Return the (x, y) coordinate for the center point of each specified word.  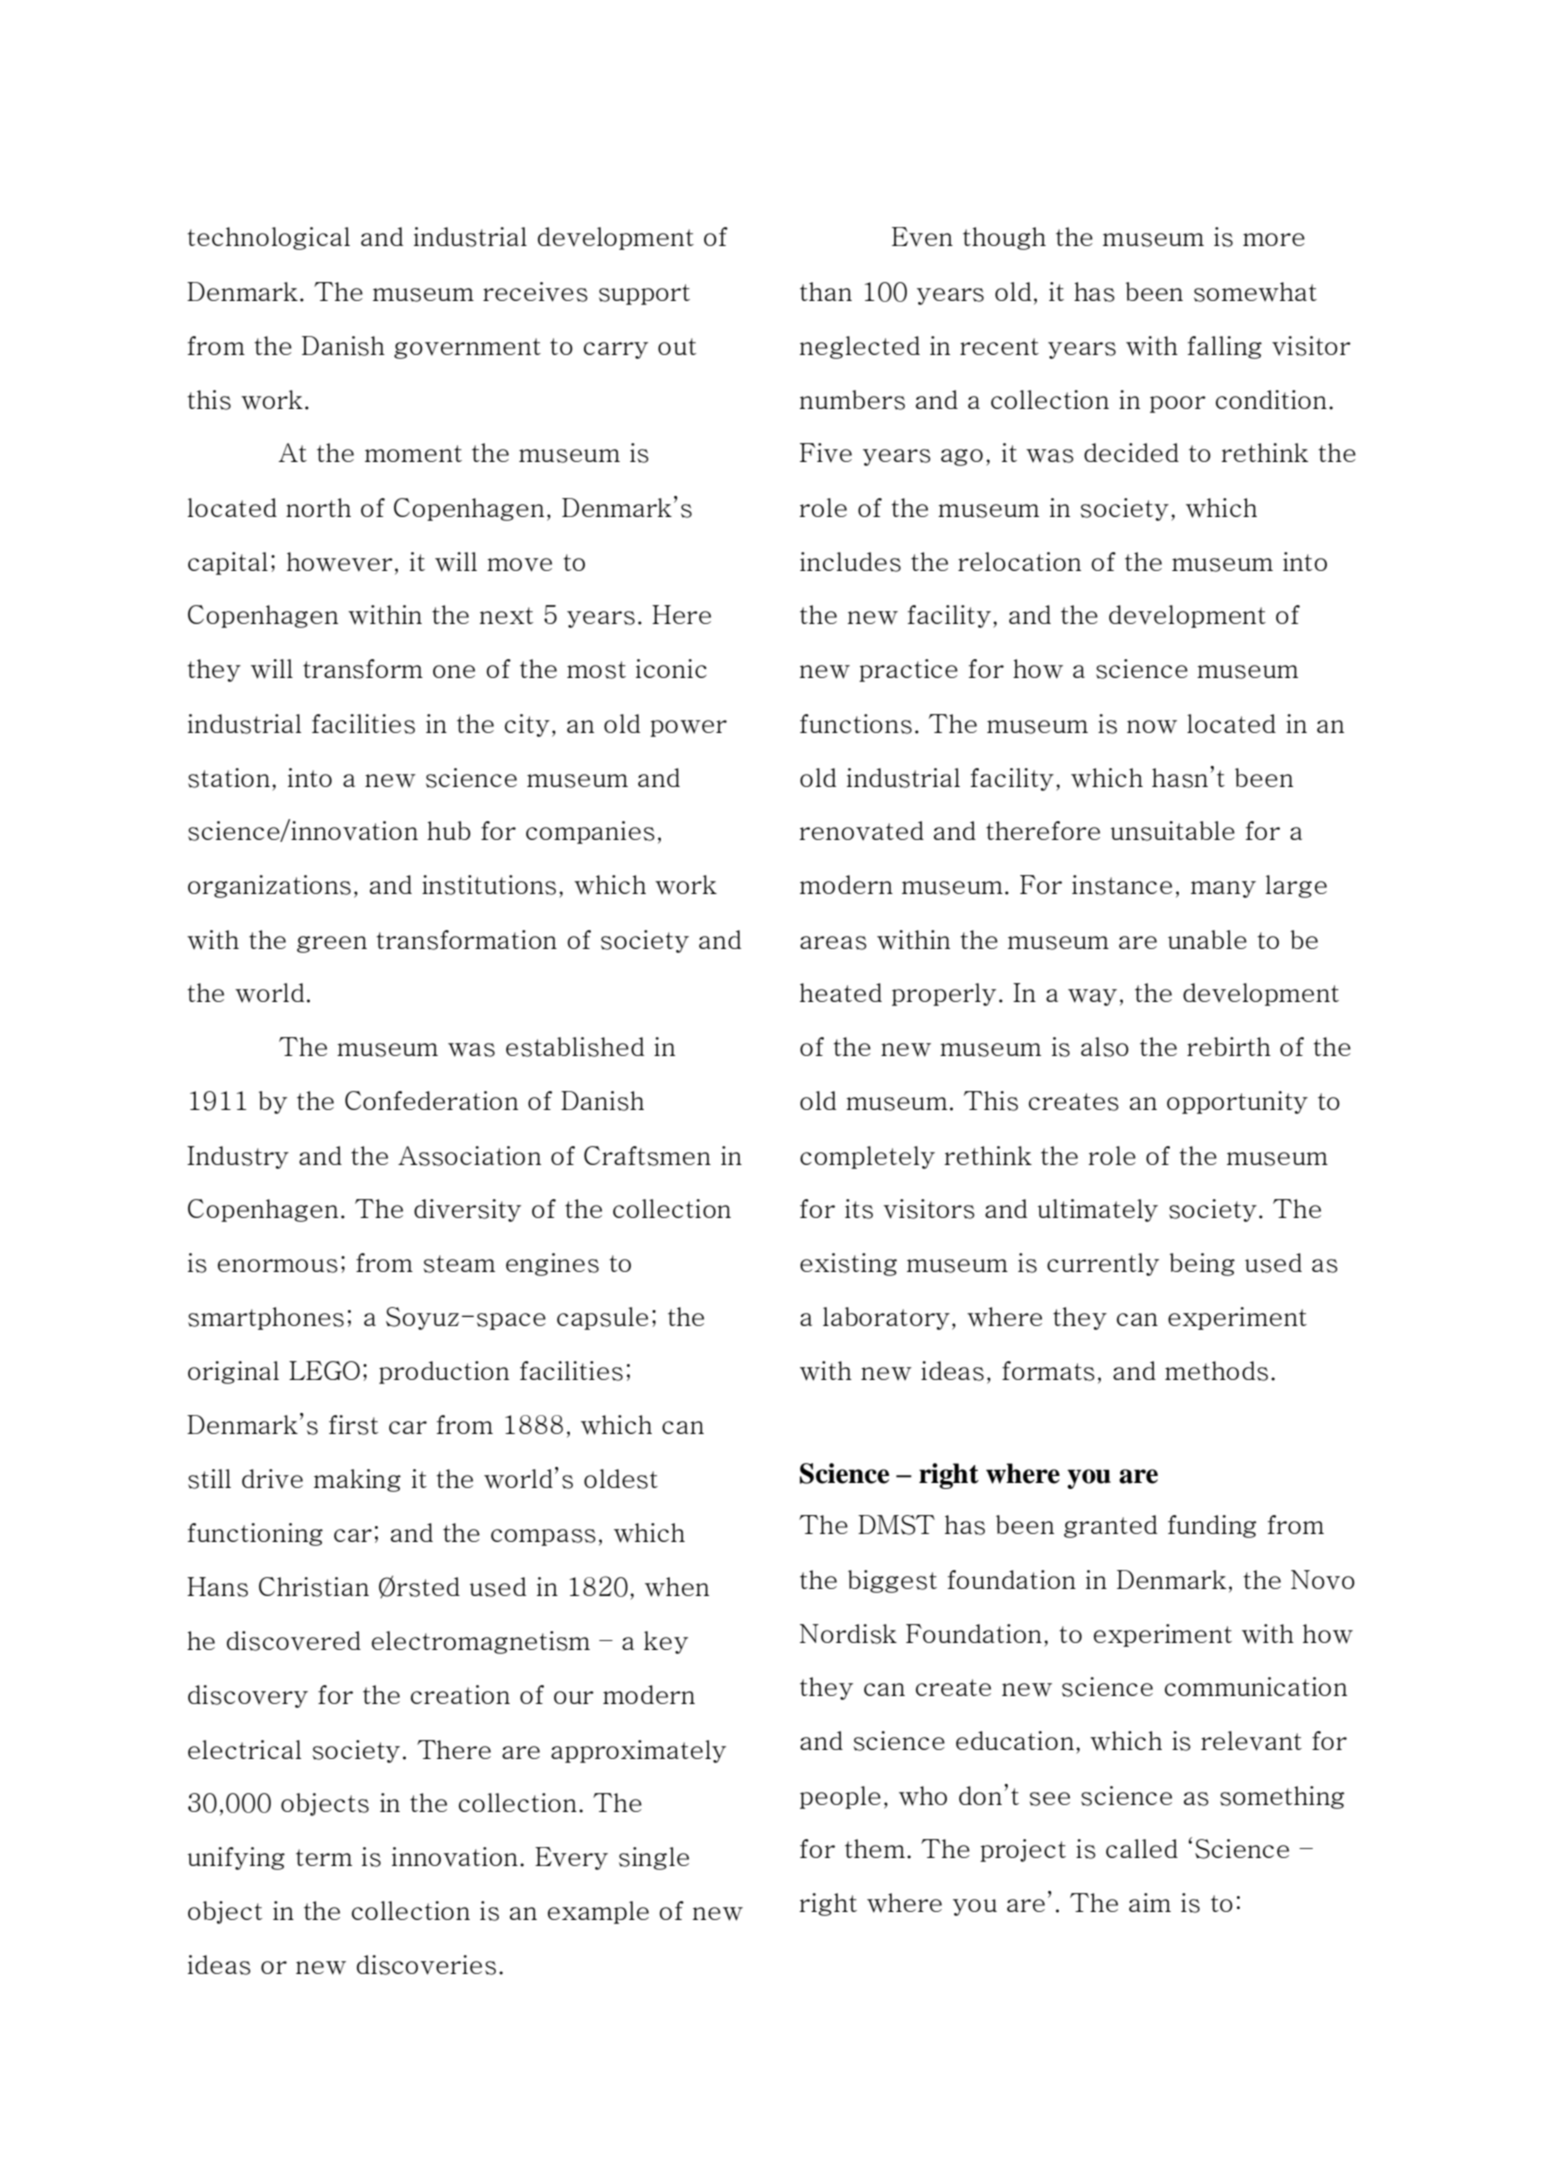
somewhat (1255, 292)
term (324, 1857)
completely (867, 1157)
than (826, 291)
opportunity (1237, 1102)
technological (268, 238)
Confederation (431, 1100)
